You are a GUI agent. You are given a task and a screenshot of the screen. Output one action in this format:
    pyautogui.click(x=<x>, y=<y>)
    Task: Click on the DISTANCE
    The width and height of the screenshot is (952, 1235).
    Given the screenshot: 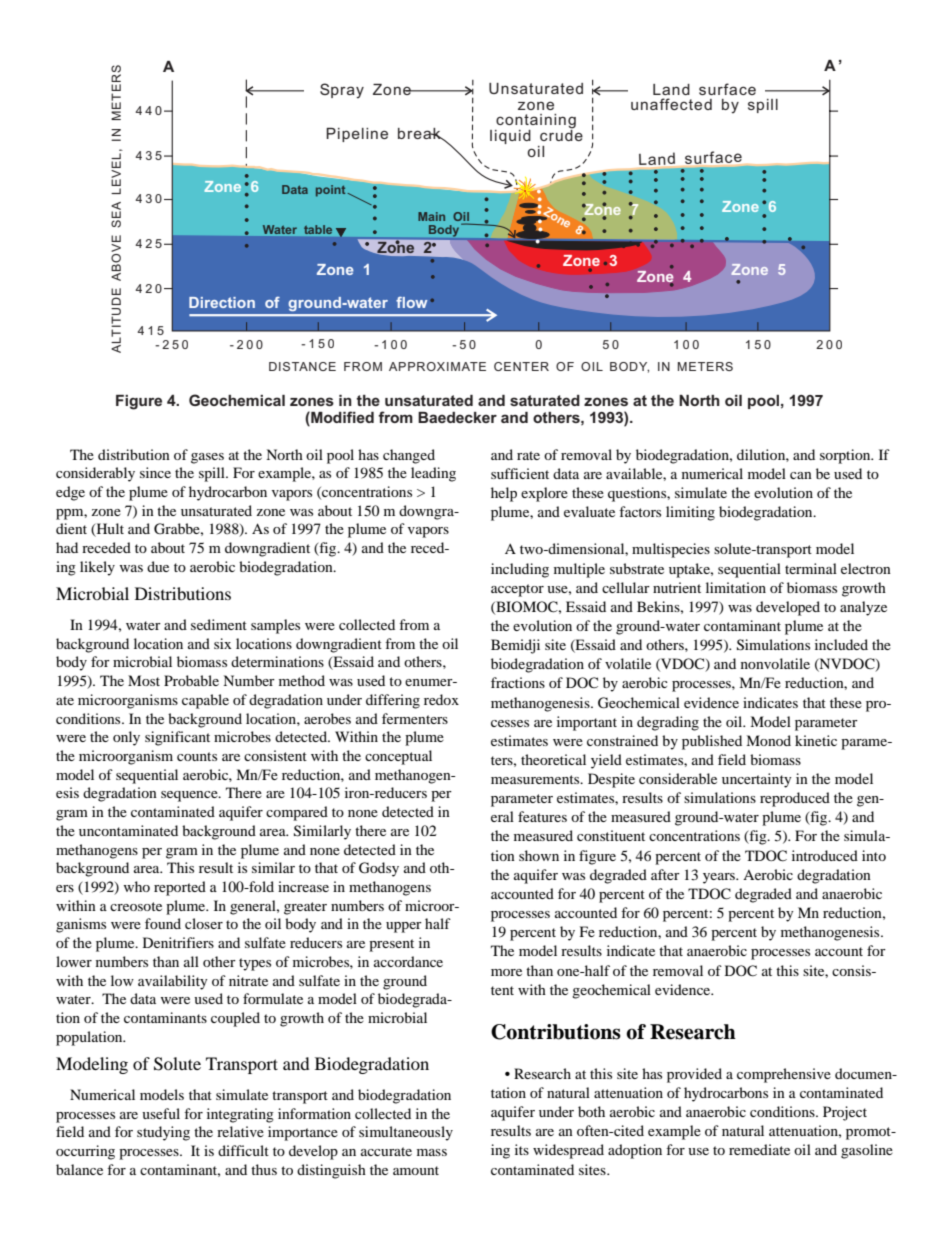 What is the action you would take?
    pyautogui.click(x=302, y=366)
